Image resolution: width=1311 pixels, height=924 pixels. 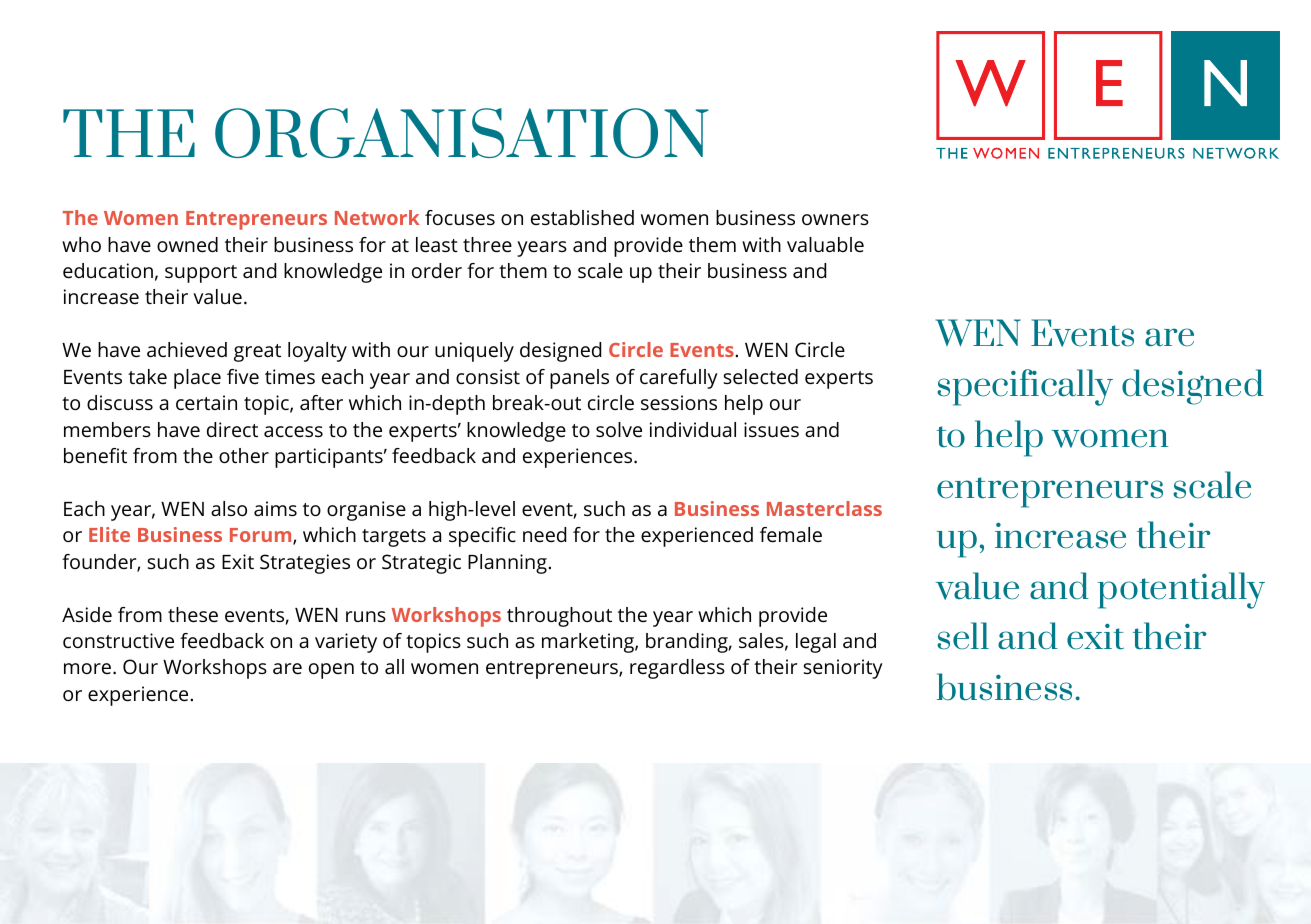 I want to click on achieved, so click(x=187, y=349).
